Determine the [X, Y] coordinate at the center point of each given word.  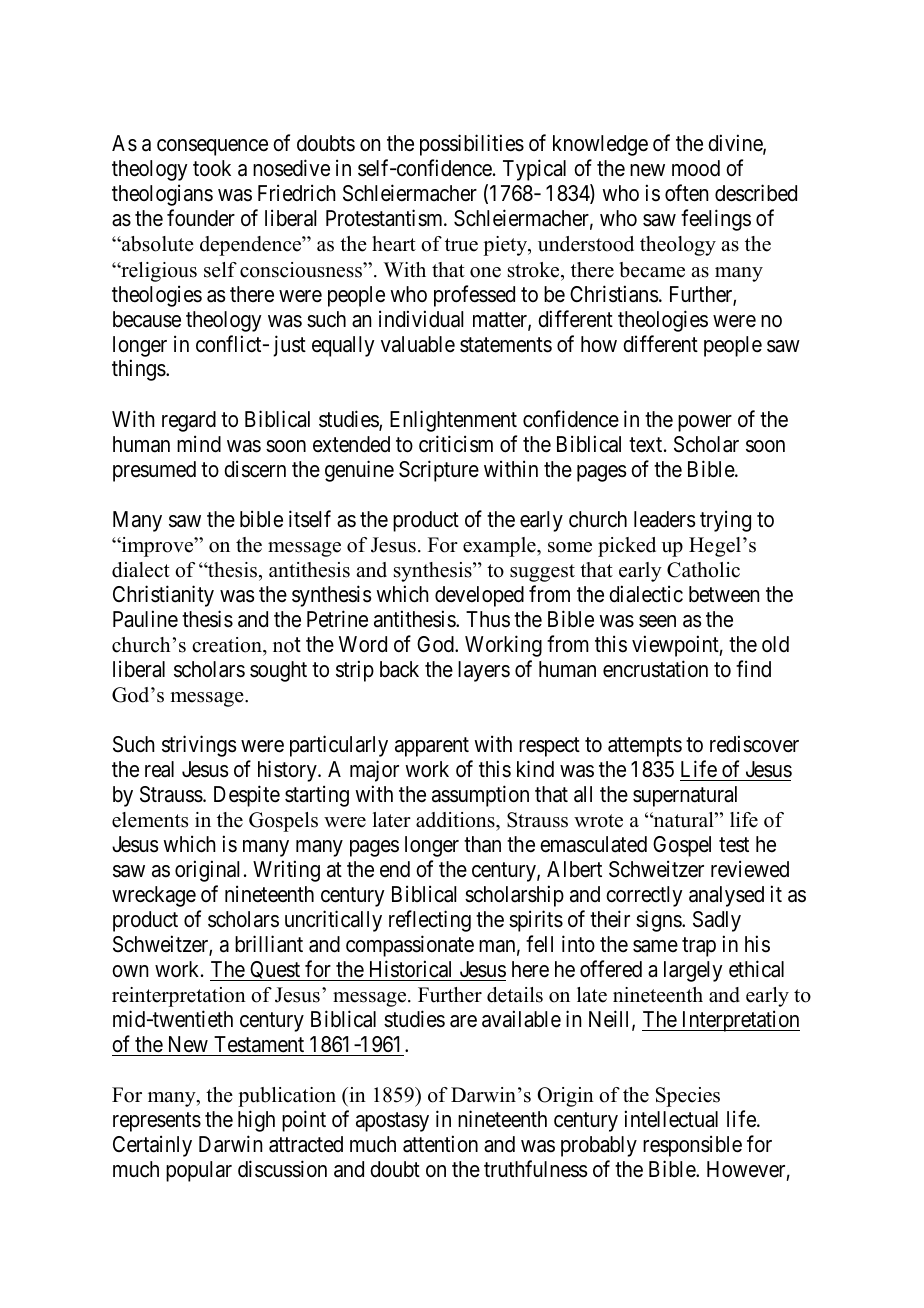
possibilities [472, 145]
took [212, 168]
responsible [692, 1146]
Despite [247, 796]
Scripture [439, 471]
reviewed [750, 869]
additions [456, 820]
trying [725, 521]
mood [696, 168]
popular [199, 1171]
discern [255, 469]
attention [440, 1144]
